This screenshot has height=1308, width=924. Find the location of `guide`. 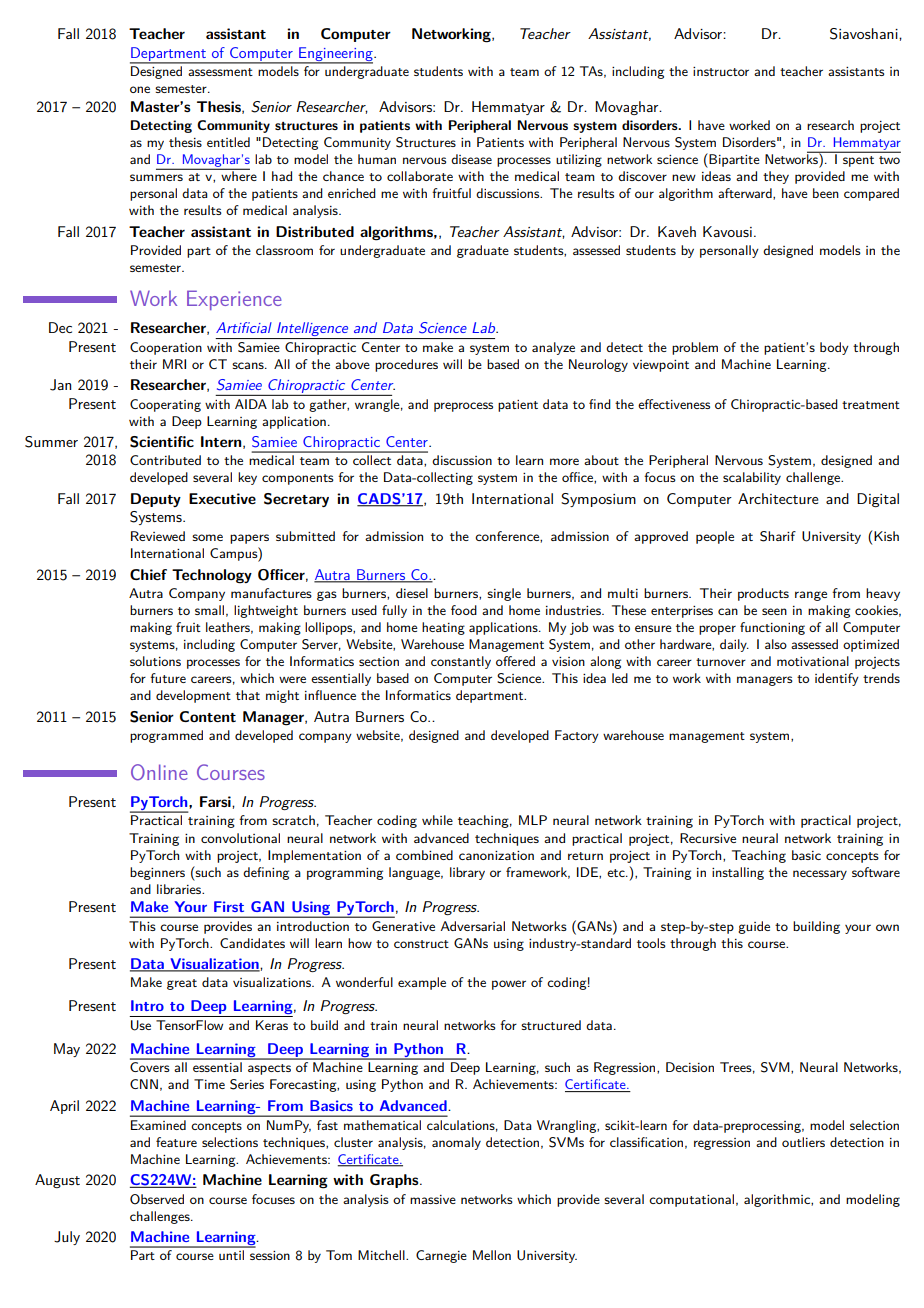

guide is located at coordinates (754, 927).
